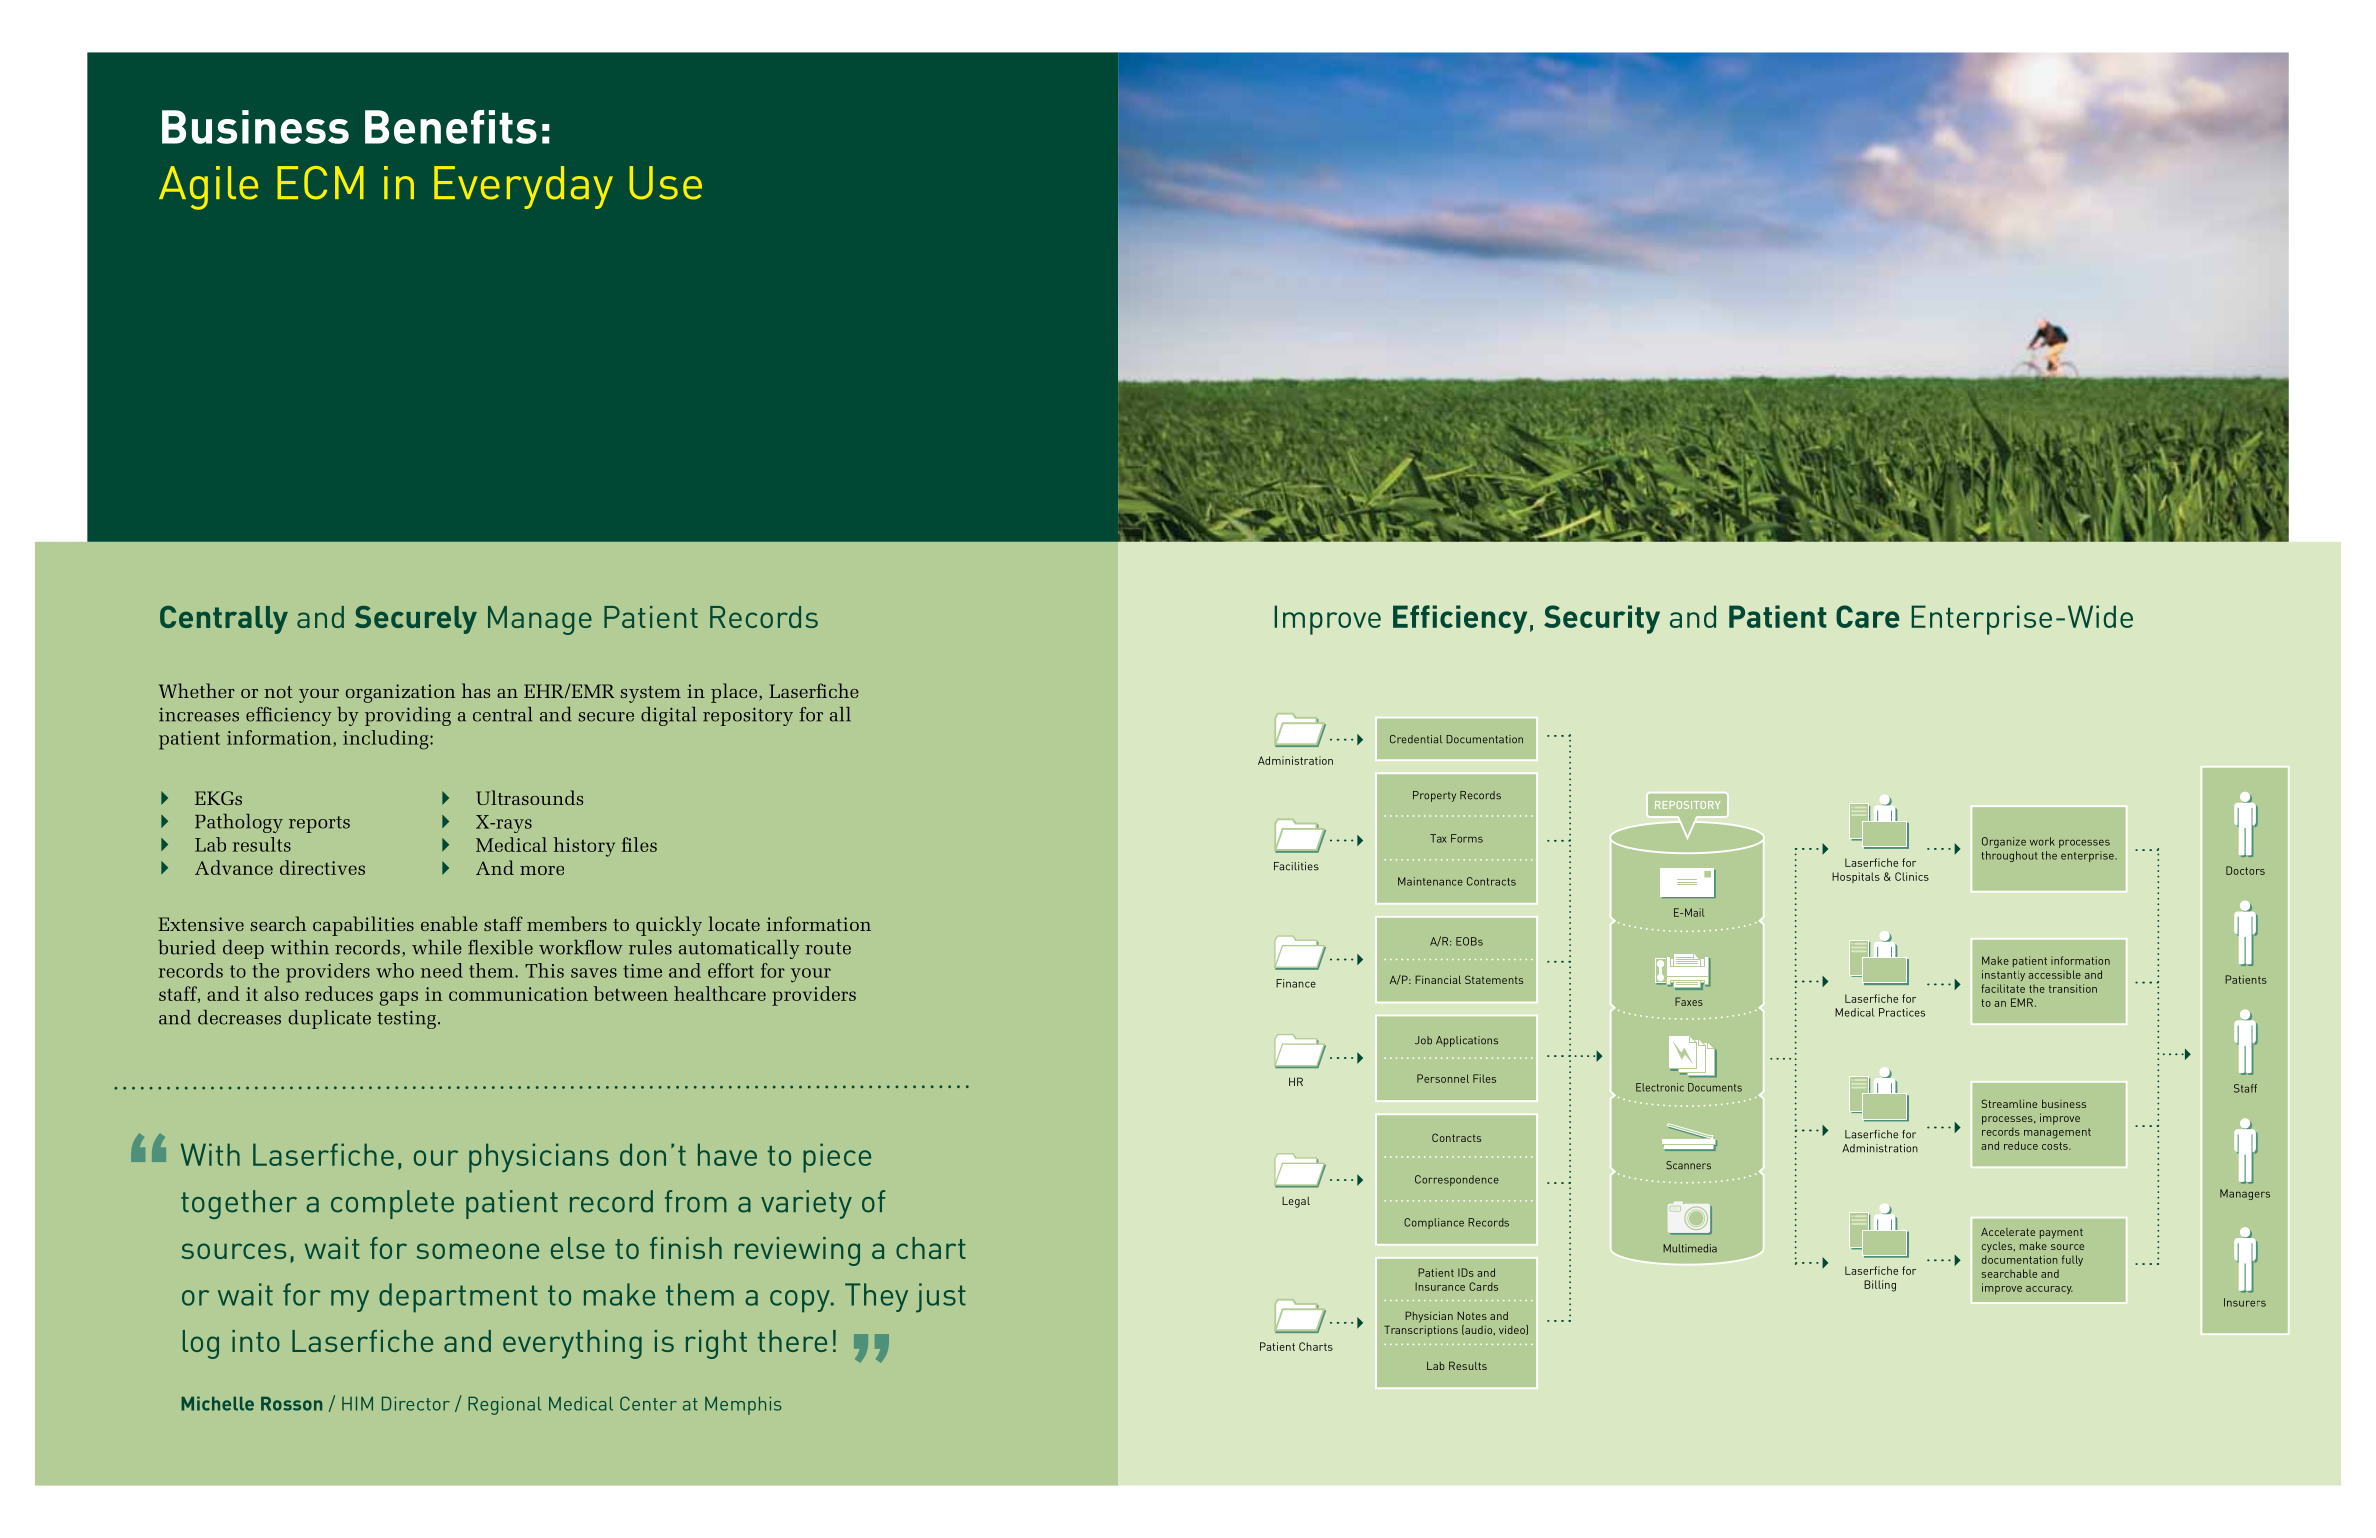 The image size is (2376, 1538). I want to click on Everyday, so click(523, 187).
